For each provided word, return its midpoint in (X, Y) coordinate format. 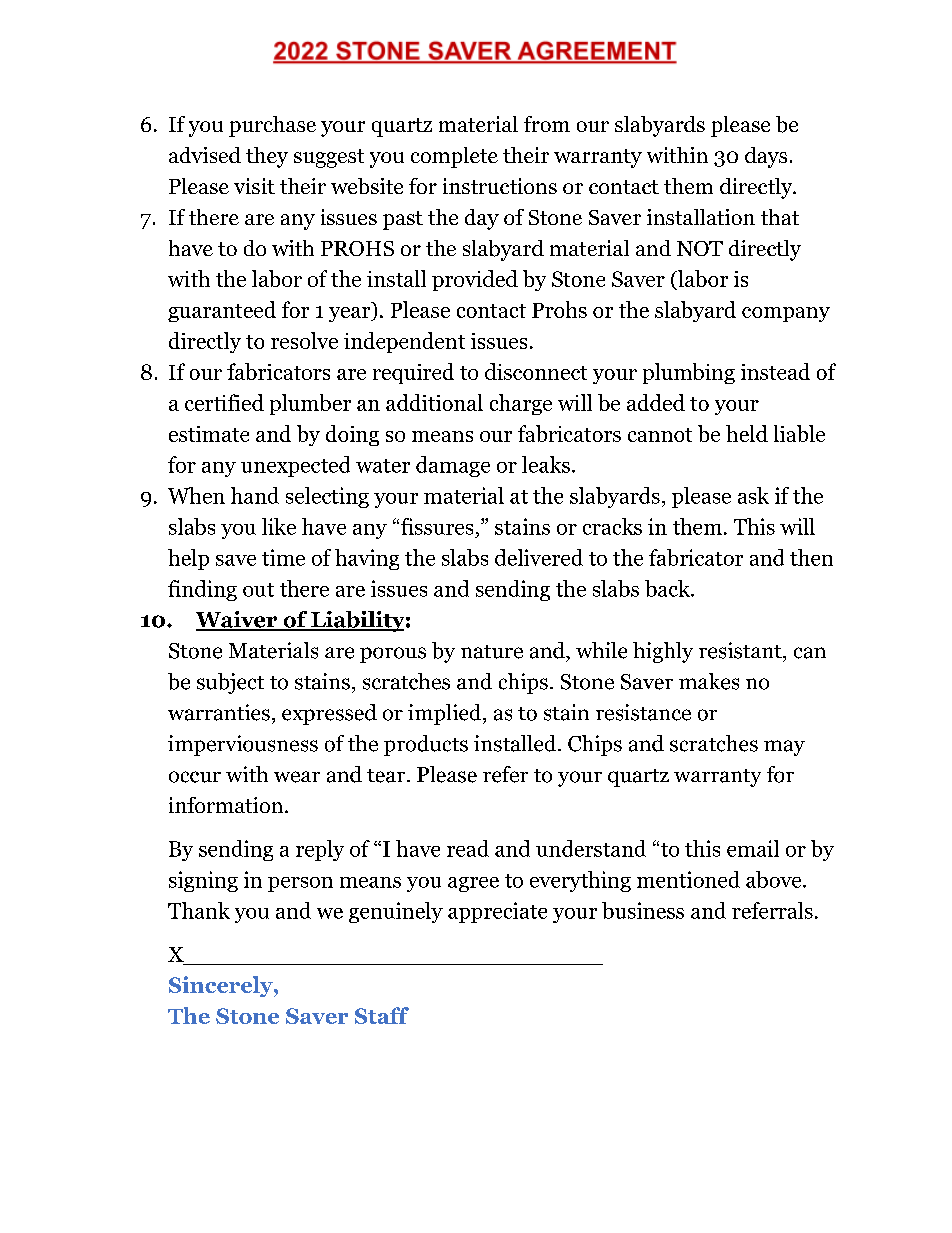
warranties (219, 712)
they (267, 157)
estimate (209, 434)
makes (709, 681)
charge (521, 404)
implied (446, 714)
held (747, 433)
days (766, 157)
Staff (382, 1015)
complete (454, 157)
